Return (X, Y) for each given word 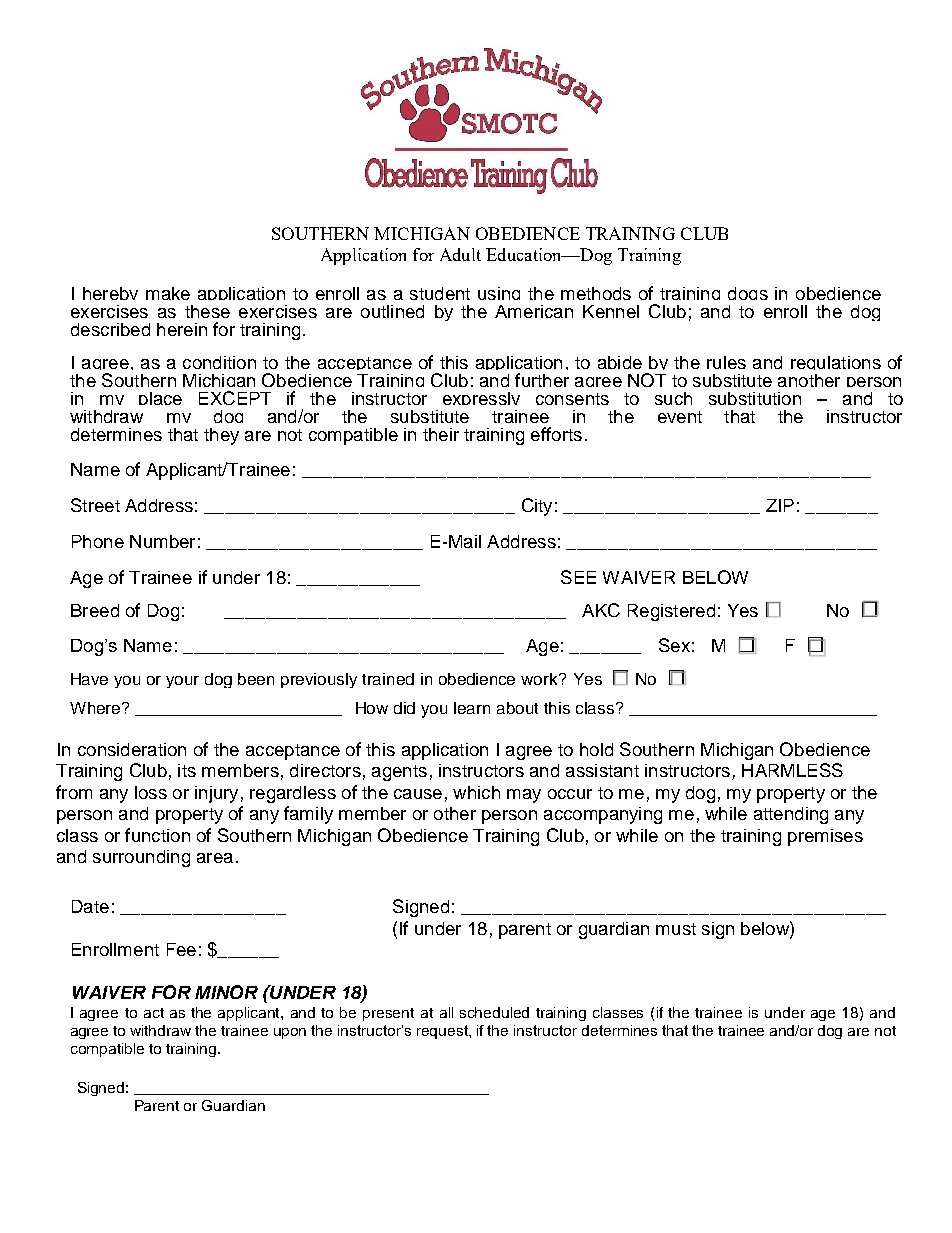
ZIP (780, 505)
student (440, 293)
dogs (748, 296)
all (446, 1012)
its (187, 770)
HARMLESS (792, 770)
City (537, 507)
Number (162, 541)
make (168, 293)
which (476, 792)
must (676, 929)
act (154, 1013)
